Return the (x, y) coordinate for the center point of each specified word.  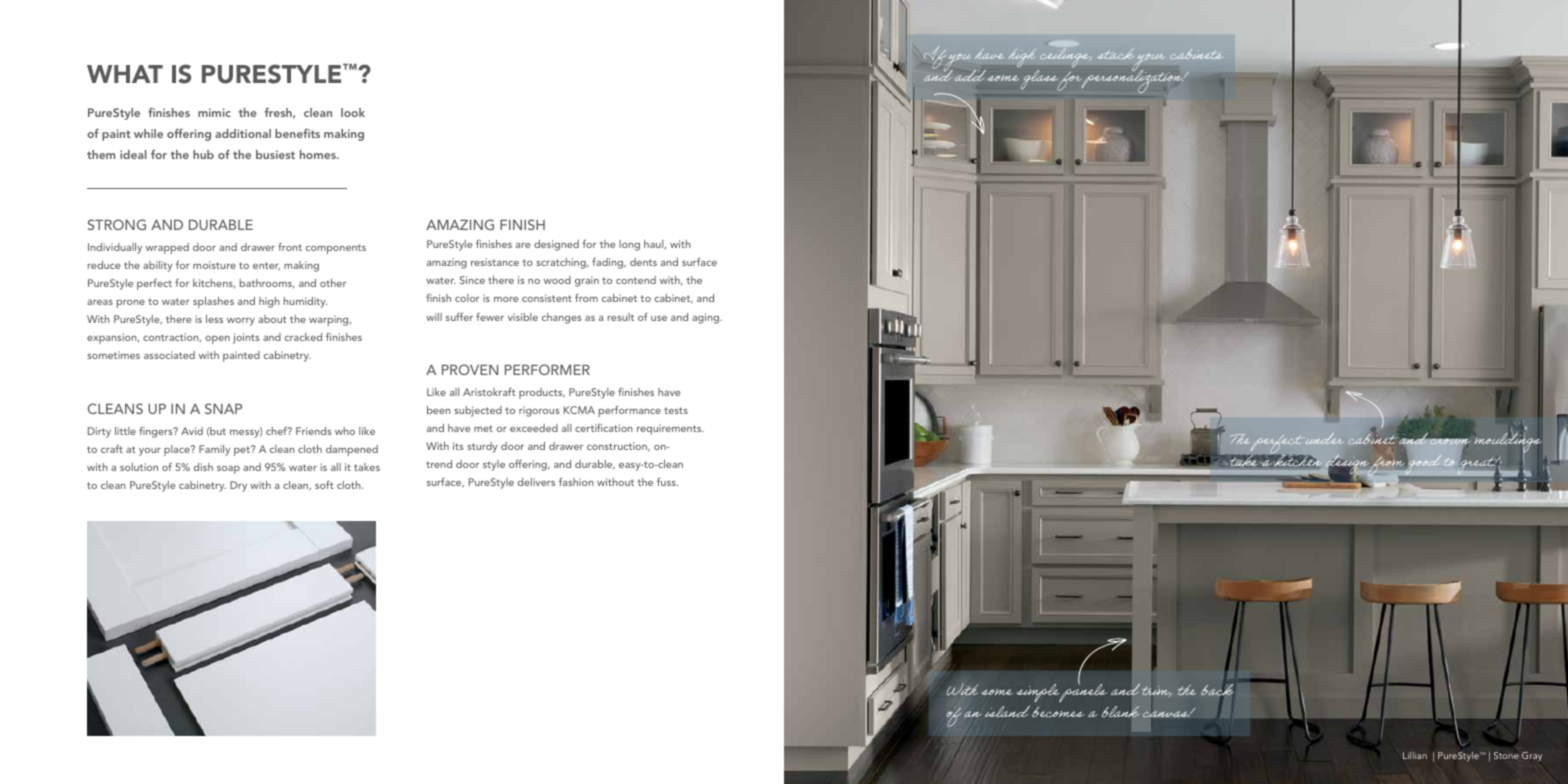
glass (1041, 80)
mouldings (1508, 443)
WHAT (125, 74)
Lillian (1415, 755)
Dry (238, 486)
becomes (1058, 712)
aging (706, 318)
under (1324, 438)
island (1007, 711)
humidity (305, 302)
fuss (667, 481)
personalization (1132, 80)
